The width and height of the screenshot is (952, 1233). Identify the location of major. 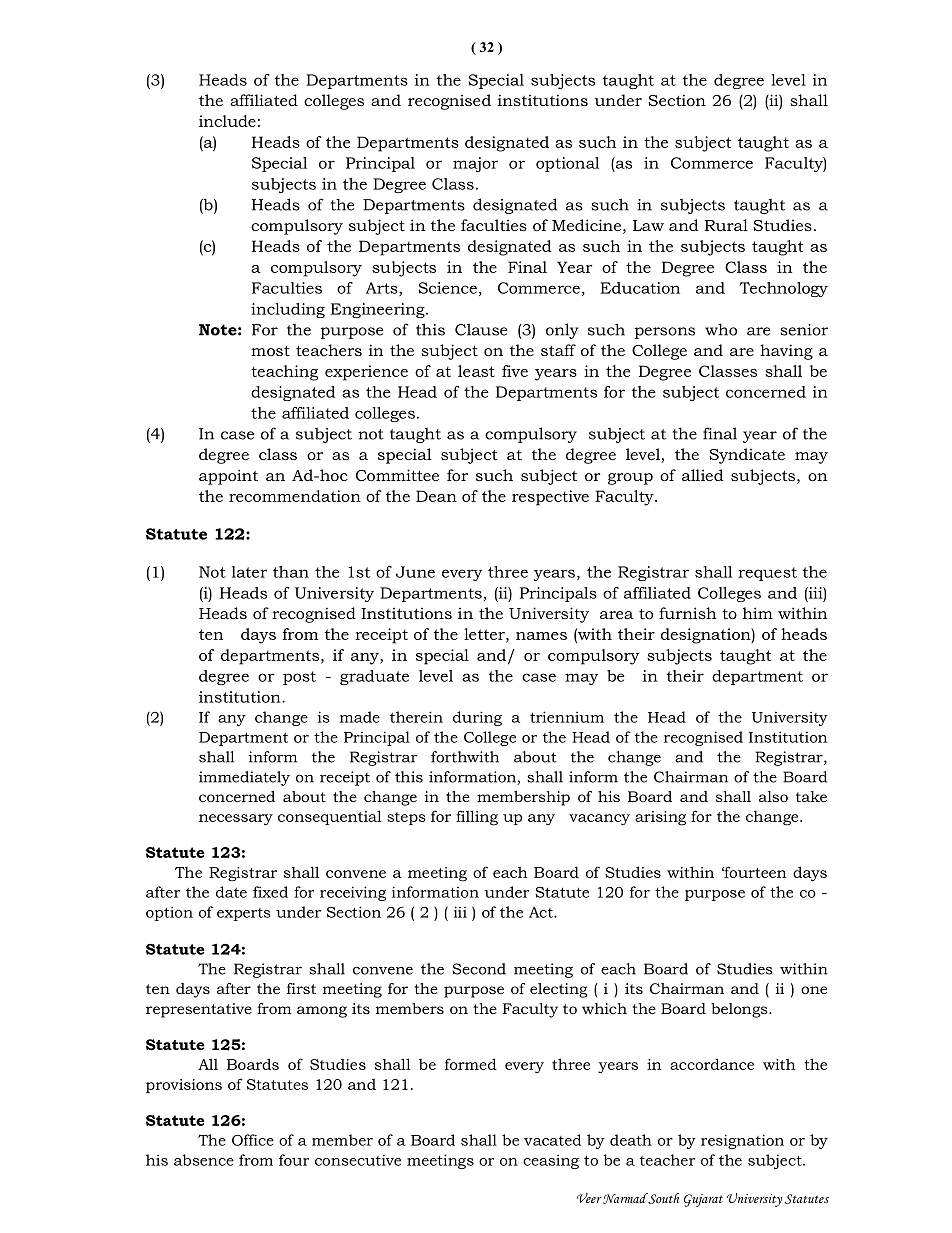
(475, 164).
